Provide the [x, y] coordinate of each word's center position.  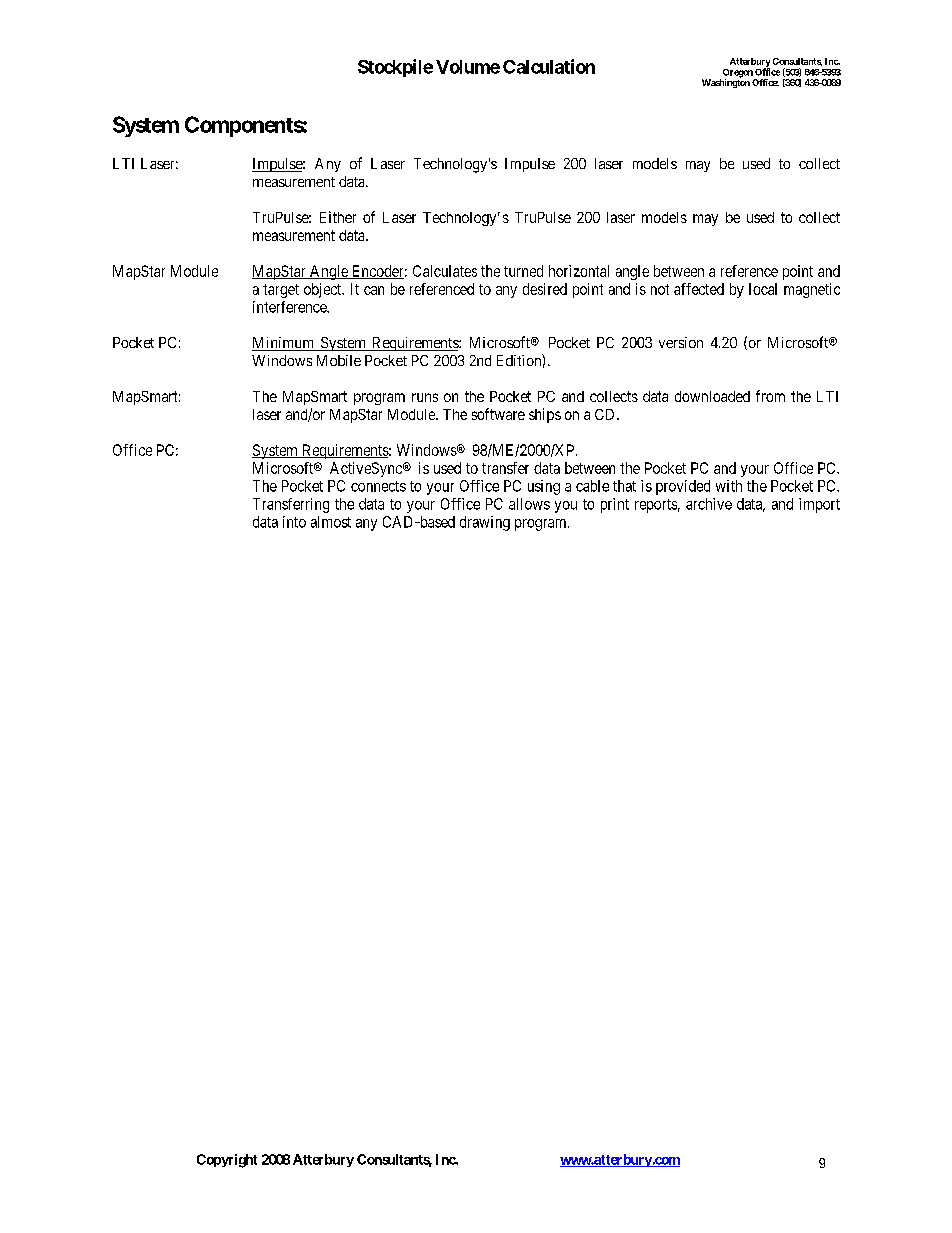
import [819, 505]
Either [338, 217]
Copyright [227, 1161]
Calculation [549, 66]
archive [709, 504]
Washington [726, 82]
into [294, 522]
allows [529, 504]
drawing [485, 523]
